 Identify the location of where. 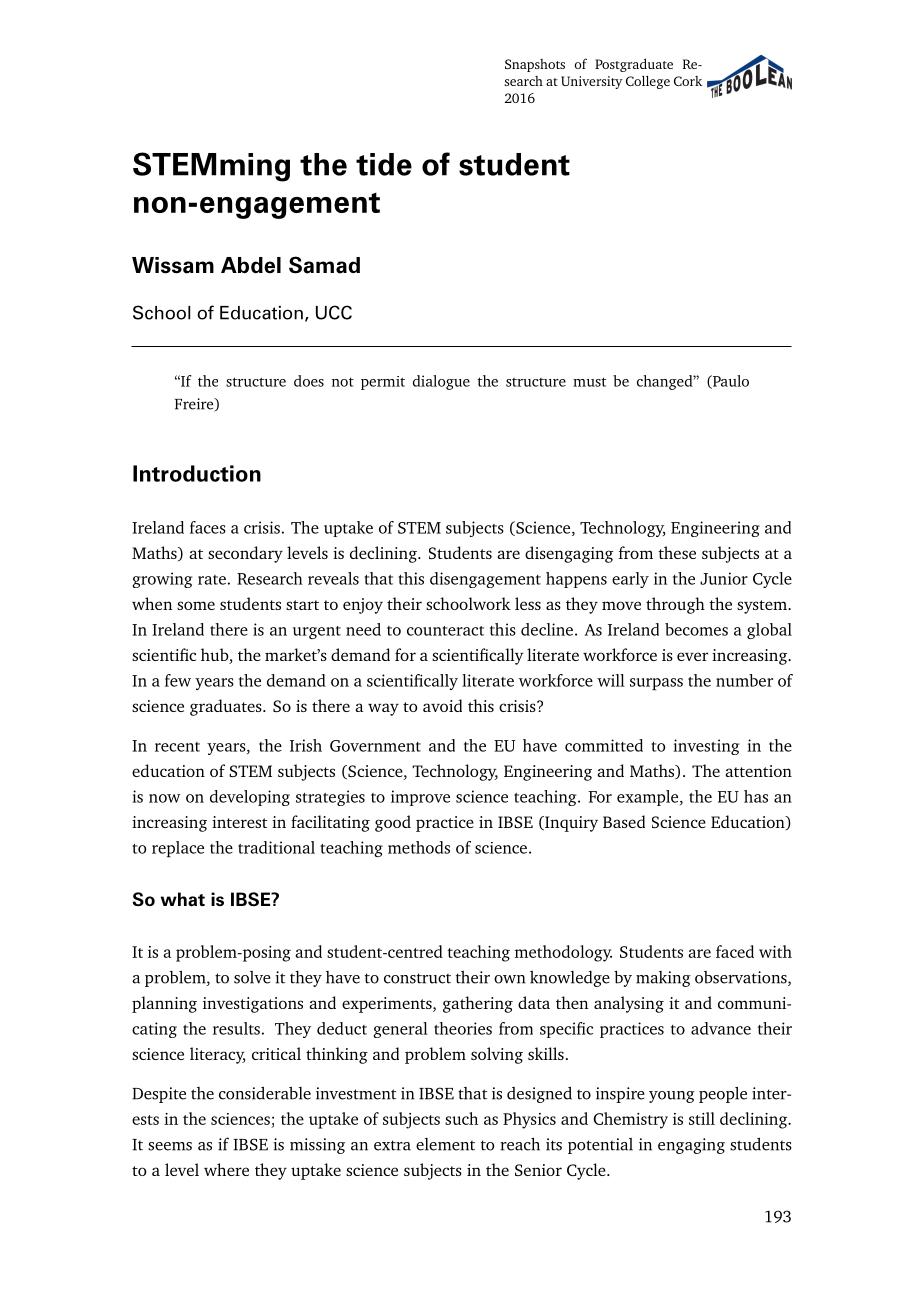
(226, 1169).
